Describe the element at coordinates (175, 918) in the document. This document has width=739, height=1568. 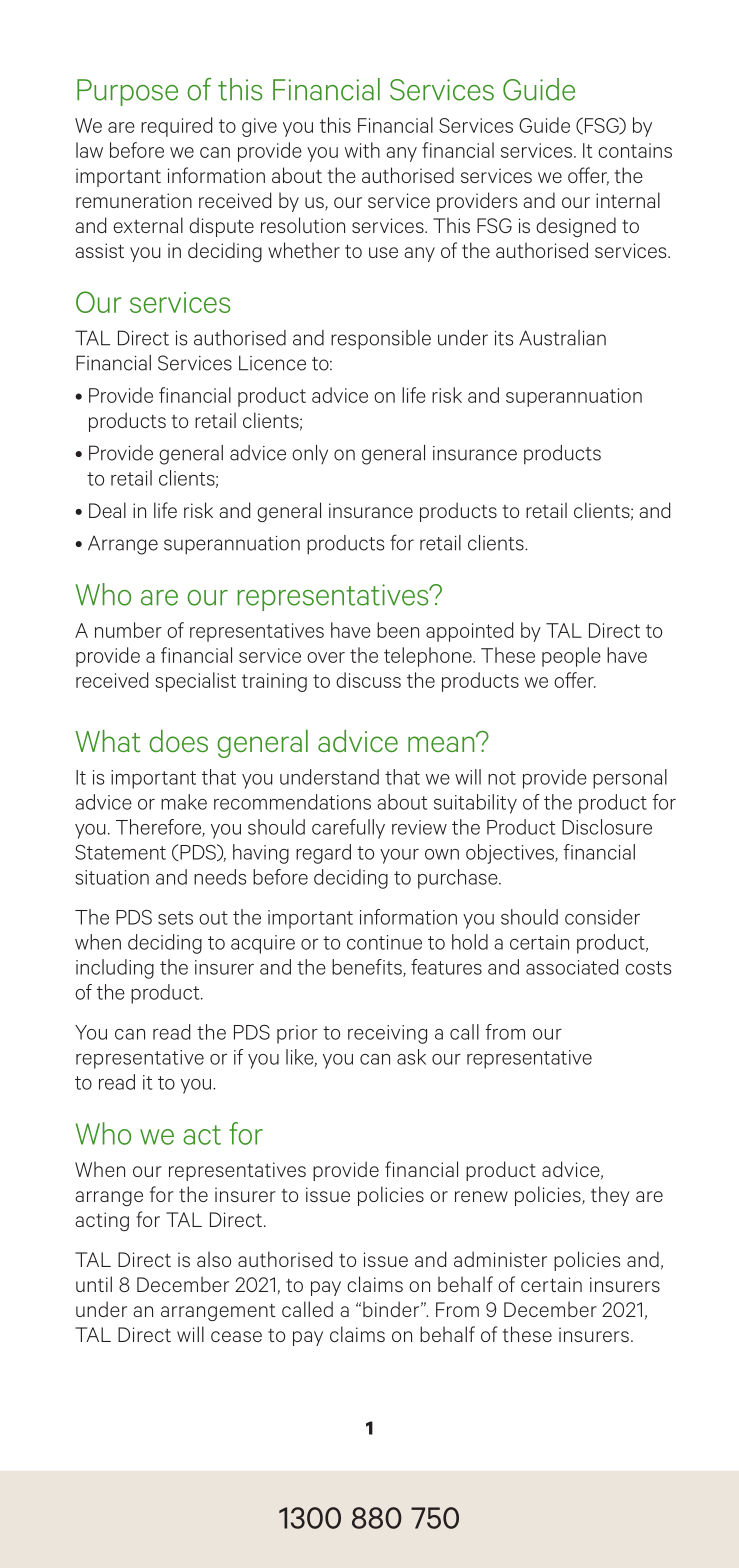
I see `sets` at that location.
